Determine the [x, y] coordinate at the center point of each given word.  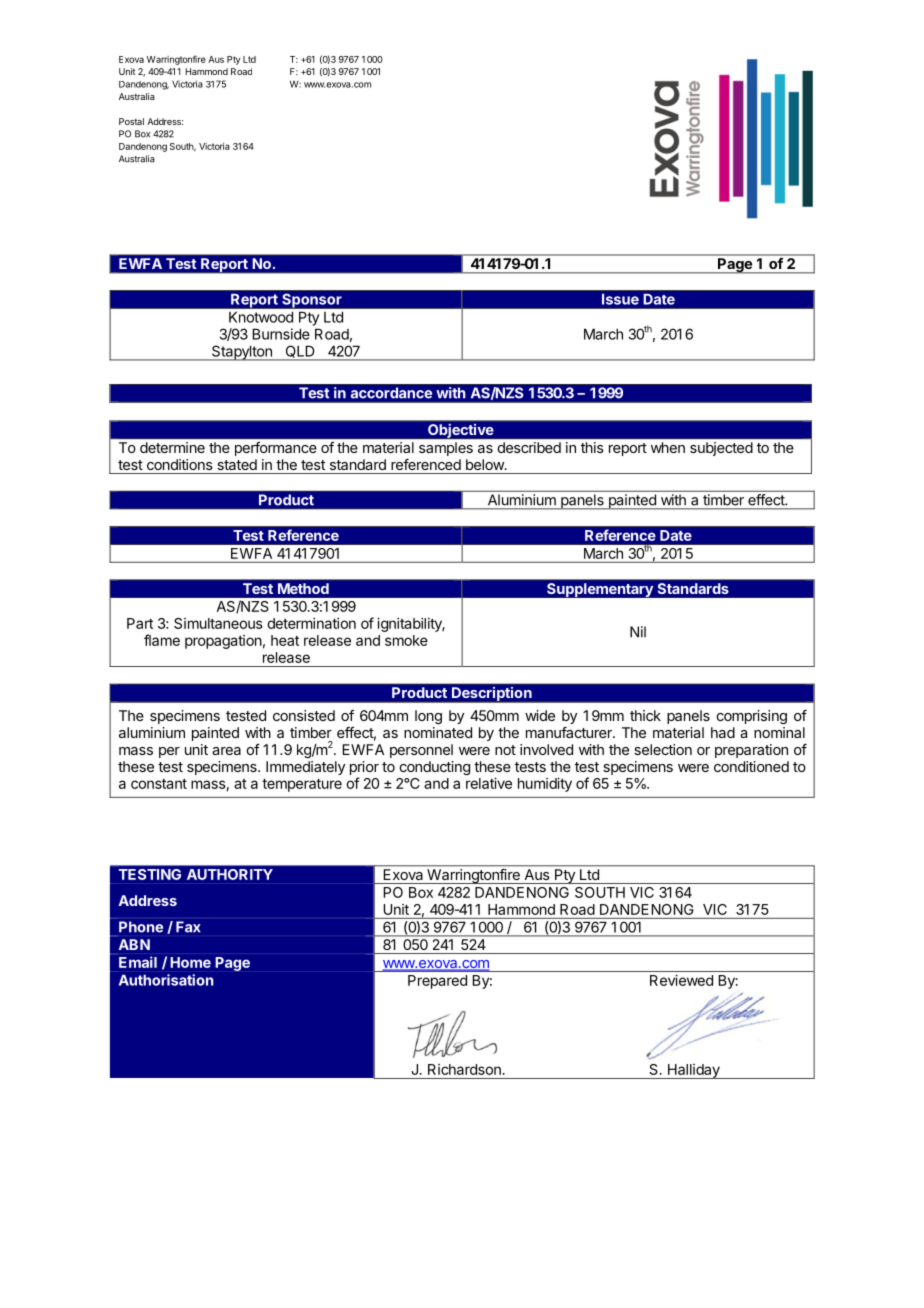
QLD [300, 352]
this [592, 447]
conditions [180, 464]
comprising [752, 717]
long [428, 717]
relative [489, 783]
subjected [721, 449]
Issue [620, 299]
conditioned [751, 766]
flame [162, 640]
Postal [131, 121]
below [486, 464]
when [668, 447]
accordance [391, 392]
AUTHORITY [230, 874]
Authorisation [166, 980]
